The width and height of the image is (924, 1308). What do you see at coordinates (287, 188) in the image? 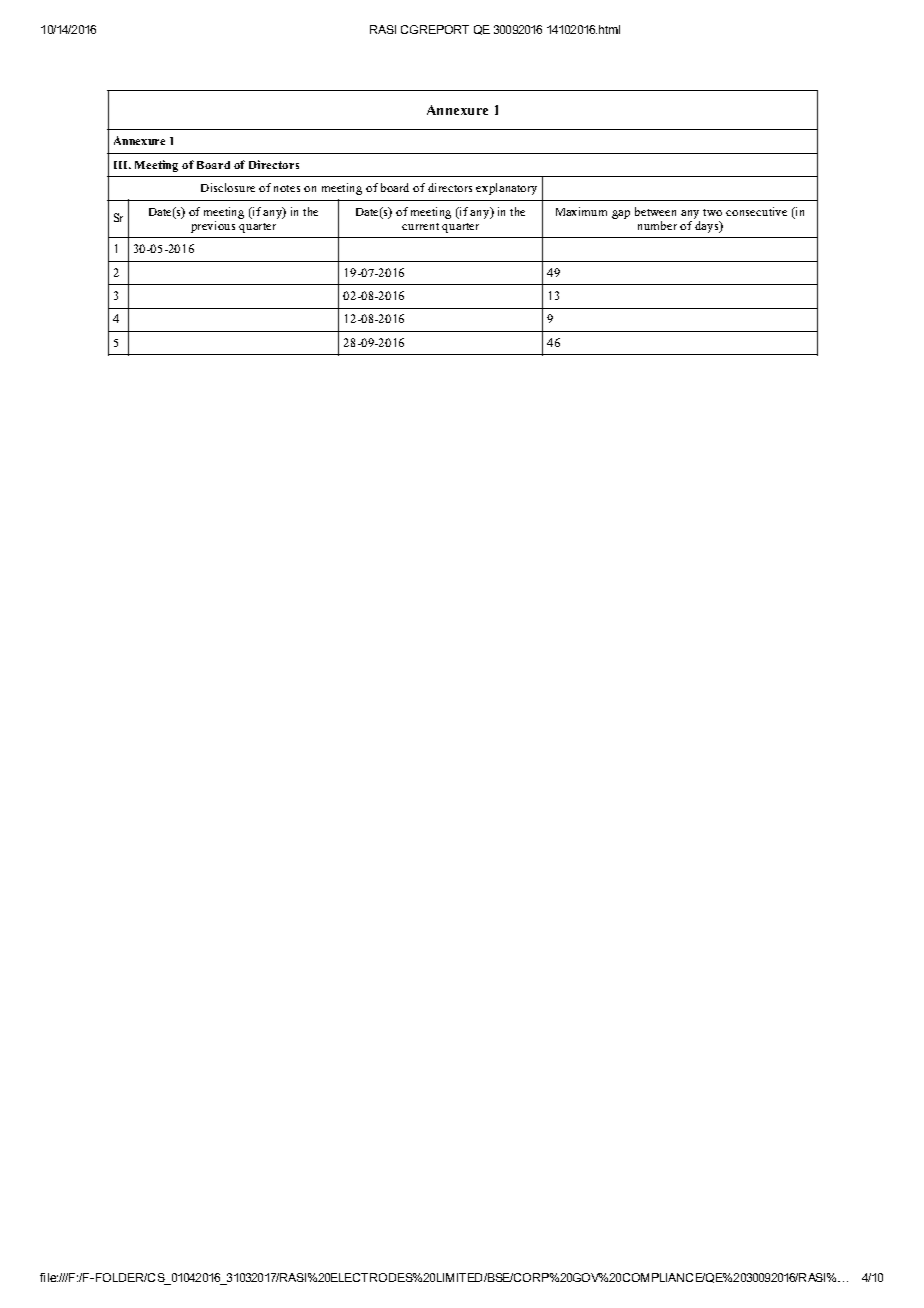
I see `notes` at bounding box center [287, 188].
